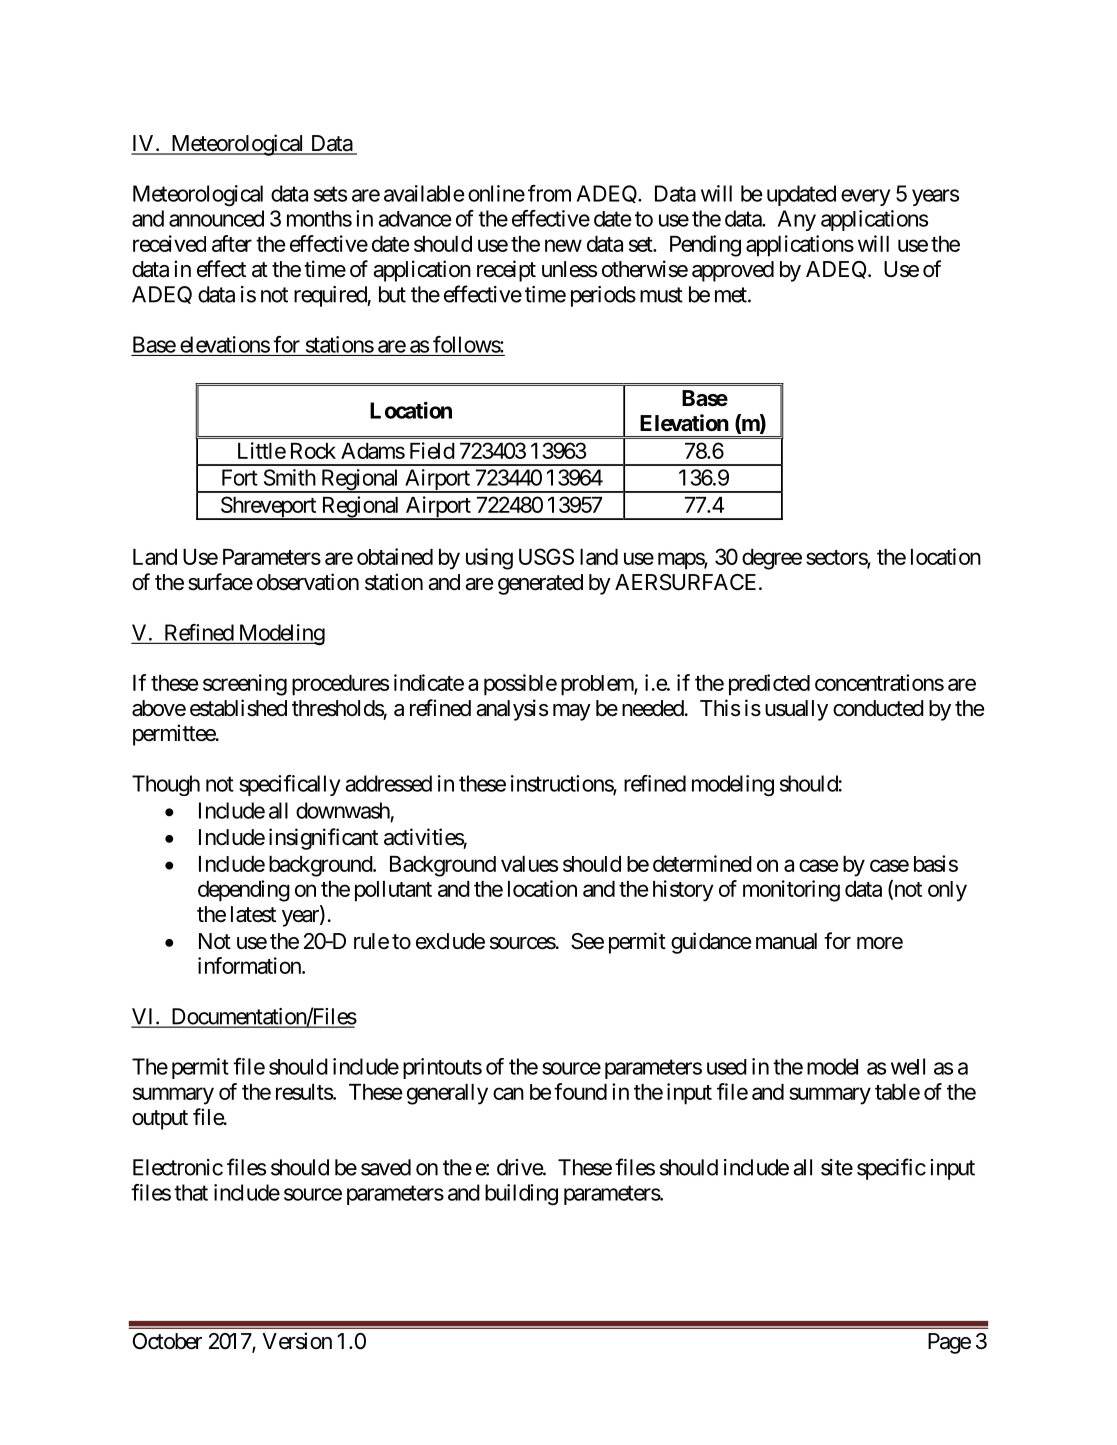 The width and height of the screenshot is (1117, 1445). Describe the element at coordinates (521, 1194) in the screenshot. I see `building` at that location.
